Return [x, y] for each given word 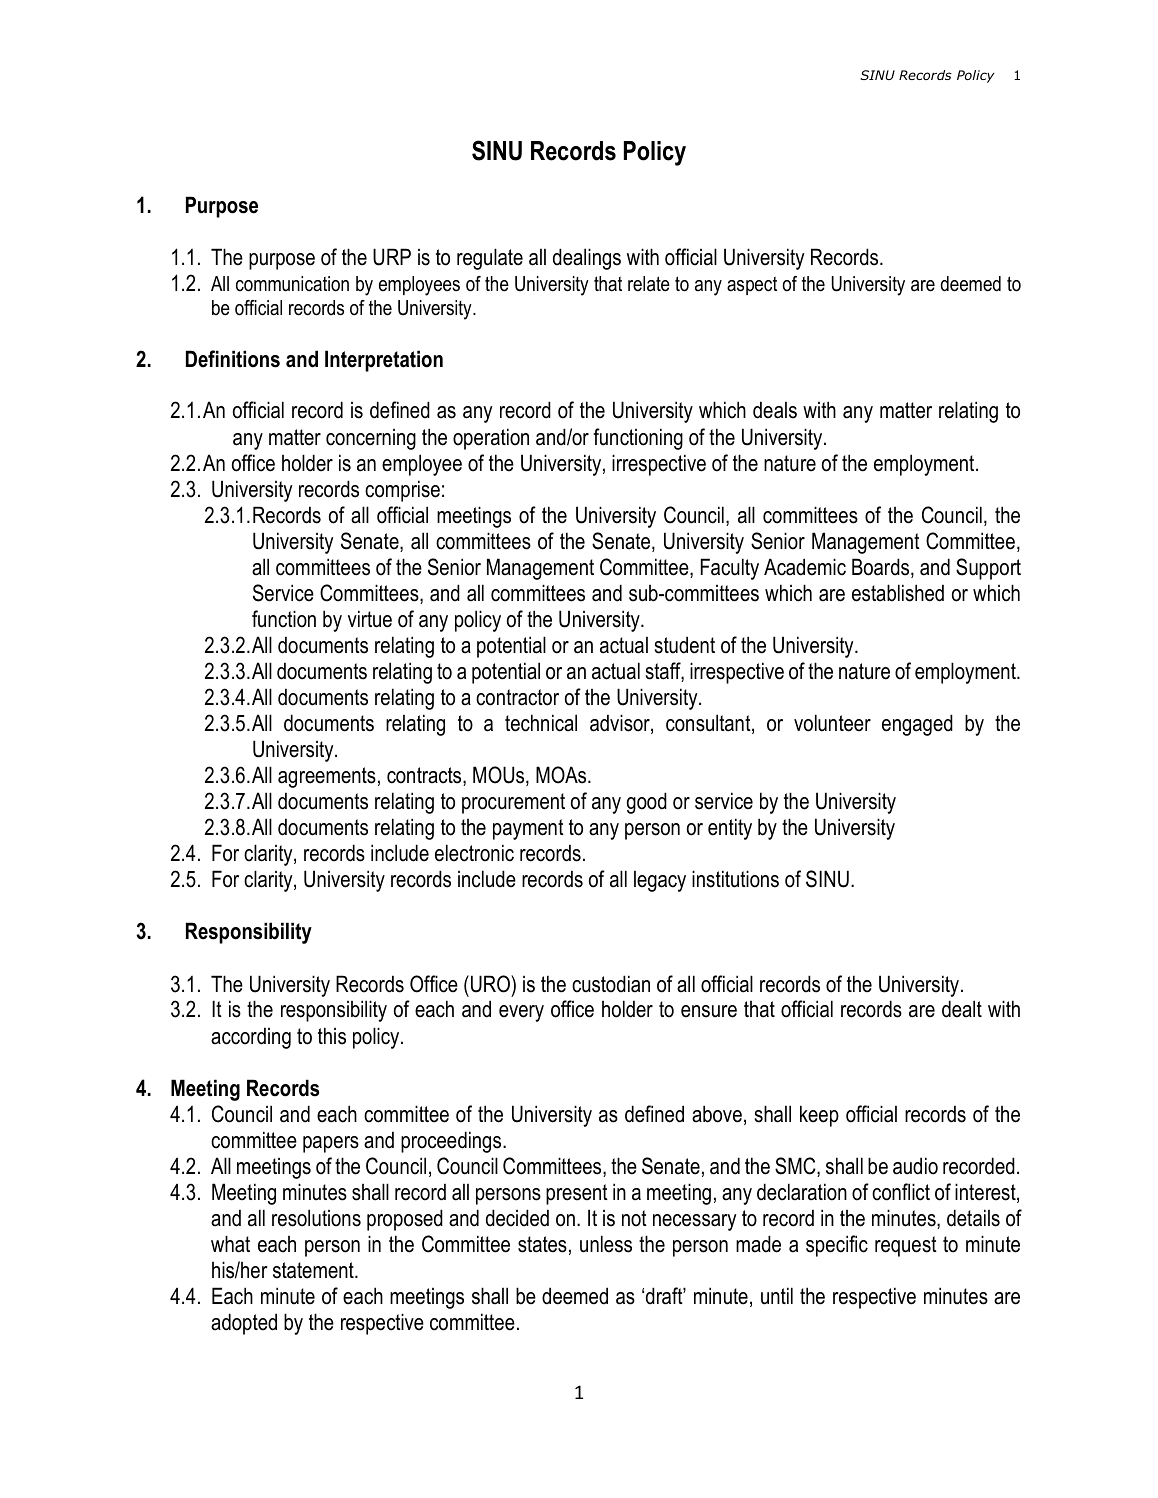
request [906, 1246]
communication [292, 284]
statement [314, 1270]
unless [606, 1244]
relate [649, 284]
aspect [752, 286]
